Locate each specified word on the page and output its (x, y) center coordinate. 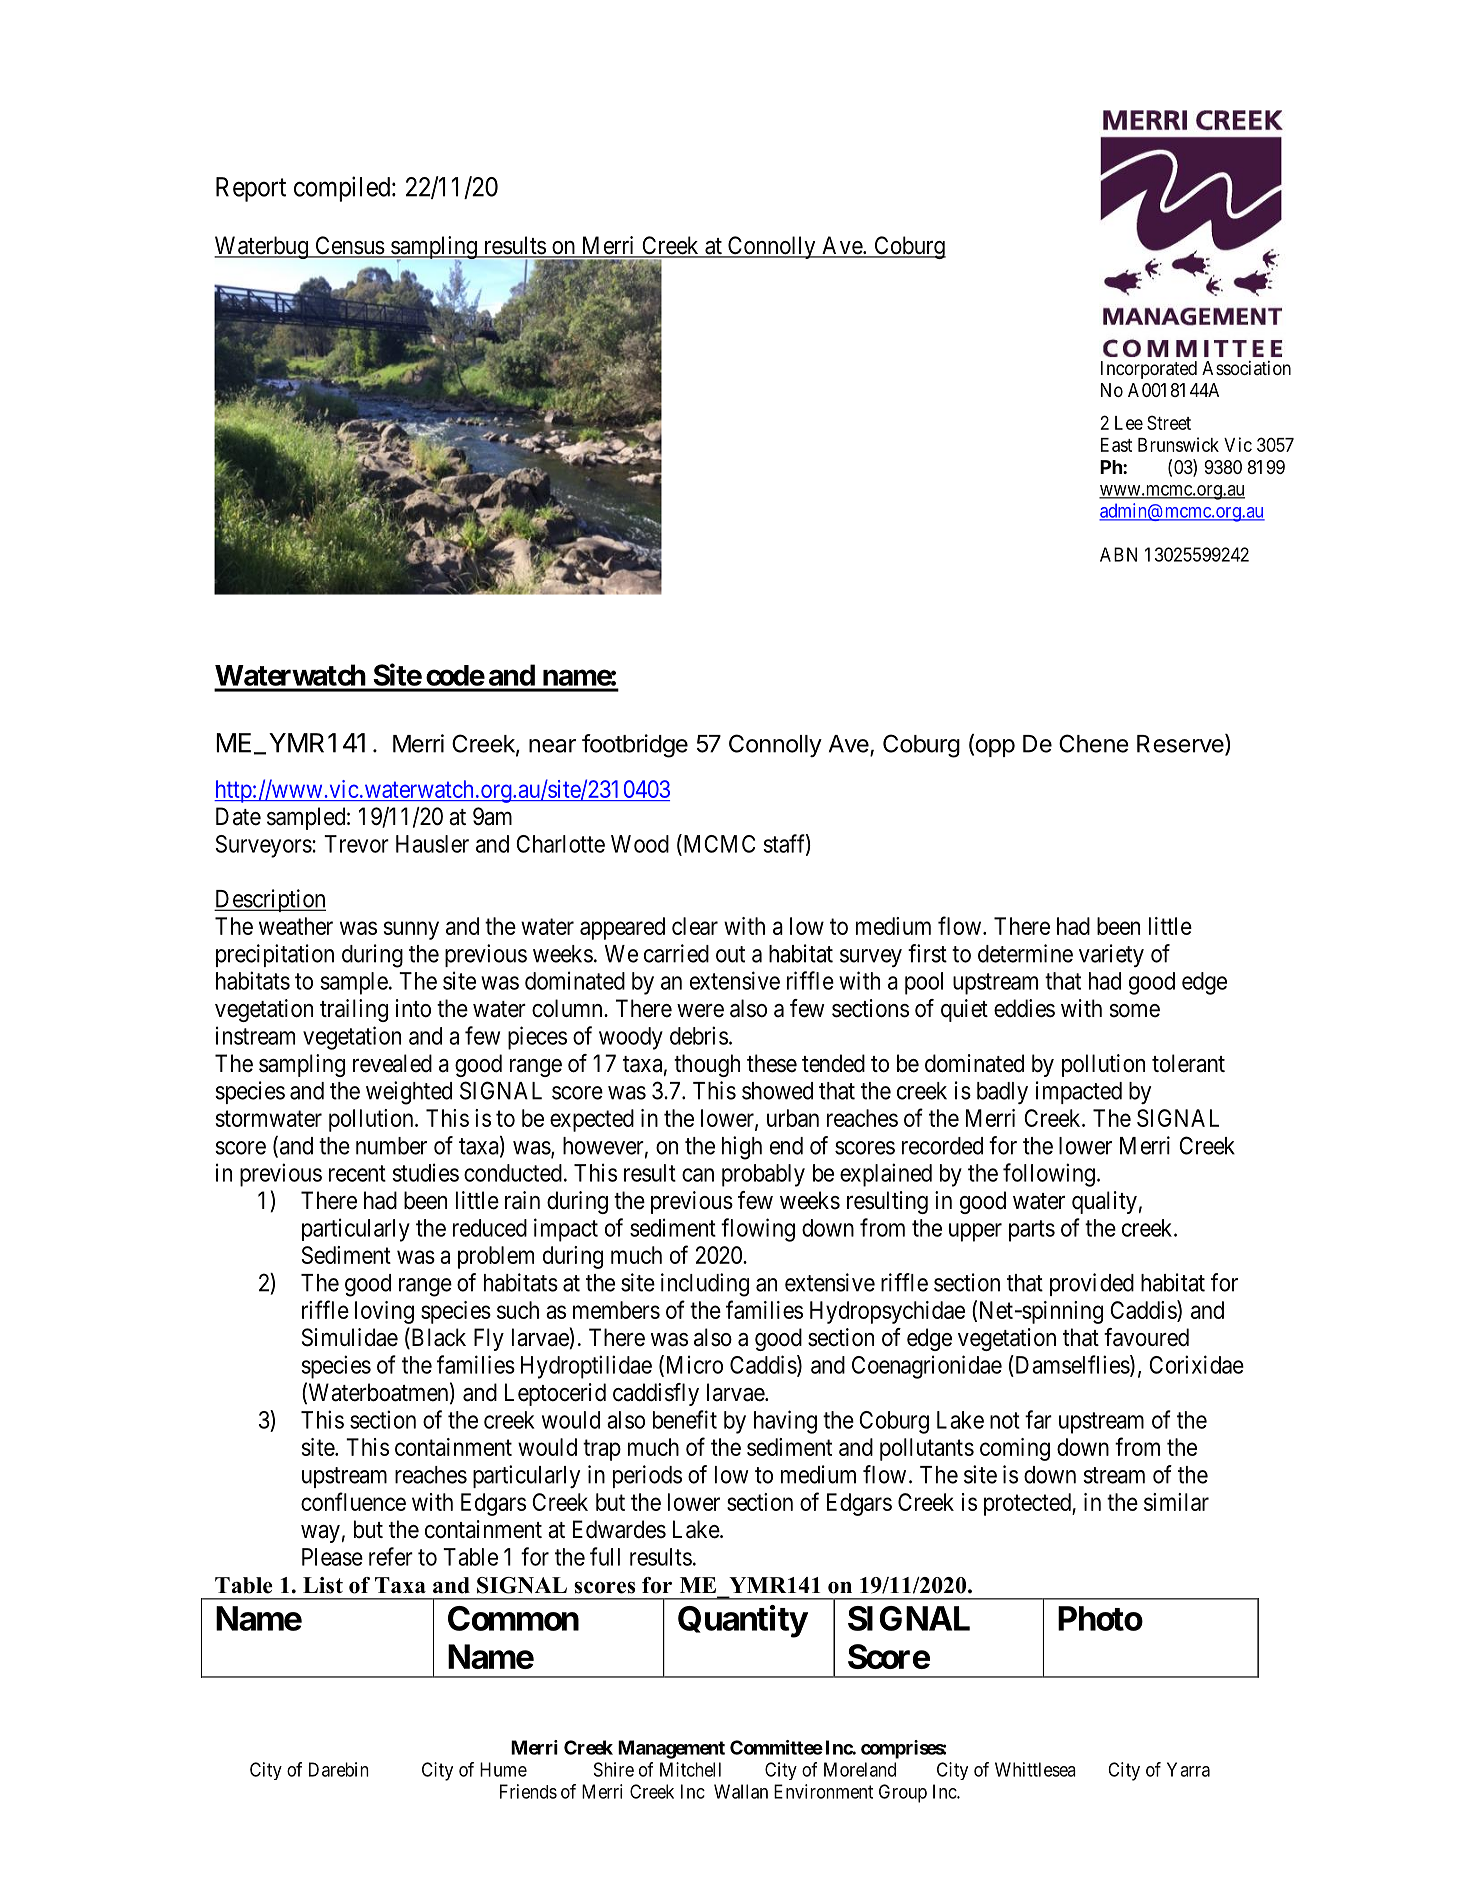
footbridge (635, 746)
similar (1176, 1502)
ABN (1118, 554)
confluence (353, 1501)
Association (1246, 368)
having (785, 1422)
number (391, 1146)
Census (349, 246)
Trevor (356, 844)
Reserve (1181, 744)
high (742, 1148)
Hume (503, 1769)
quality (1104, 1202)
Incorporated (1149, 370)
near (552, 746)
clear (695, 926)
